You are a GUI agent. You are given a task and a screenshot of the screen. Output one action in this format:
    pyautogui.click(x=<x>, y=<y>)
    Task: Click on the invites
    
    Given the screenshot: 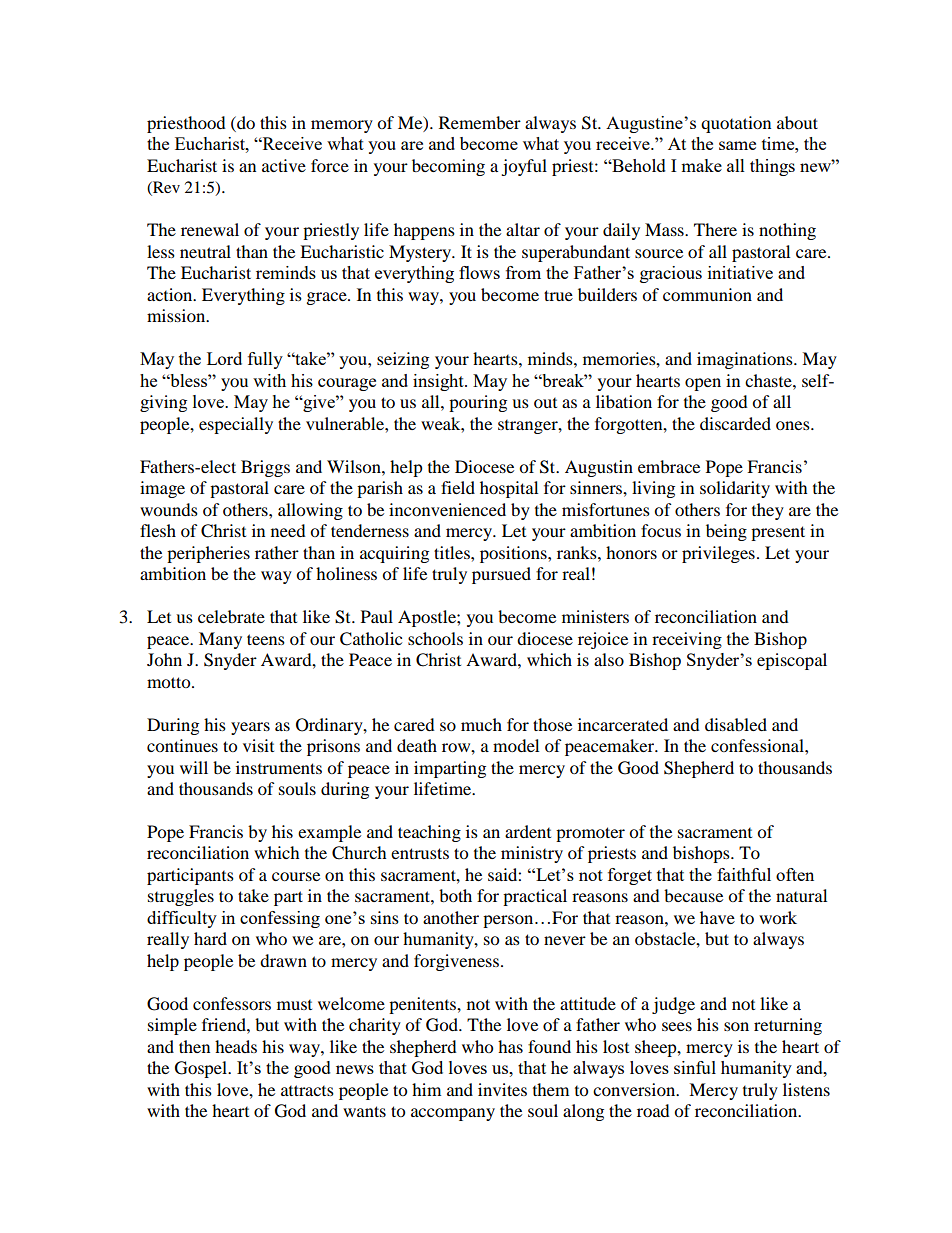 What is the action you would take?
    pyautogui.click(x=502, y=1089)
